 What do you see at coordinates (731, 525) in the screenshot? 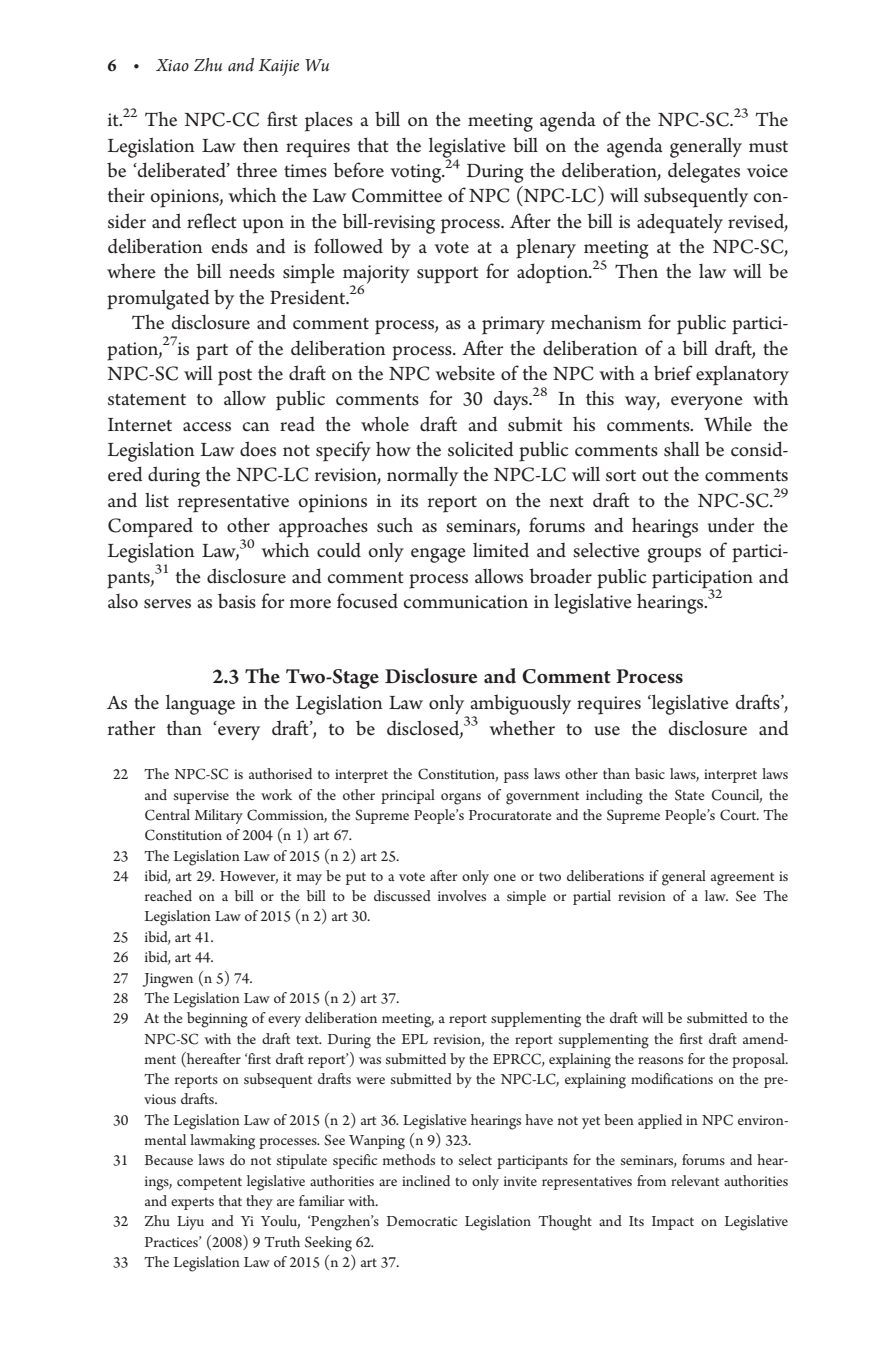
I see `under` at bounding box center [731, 525].
